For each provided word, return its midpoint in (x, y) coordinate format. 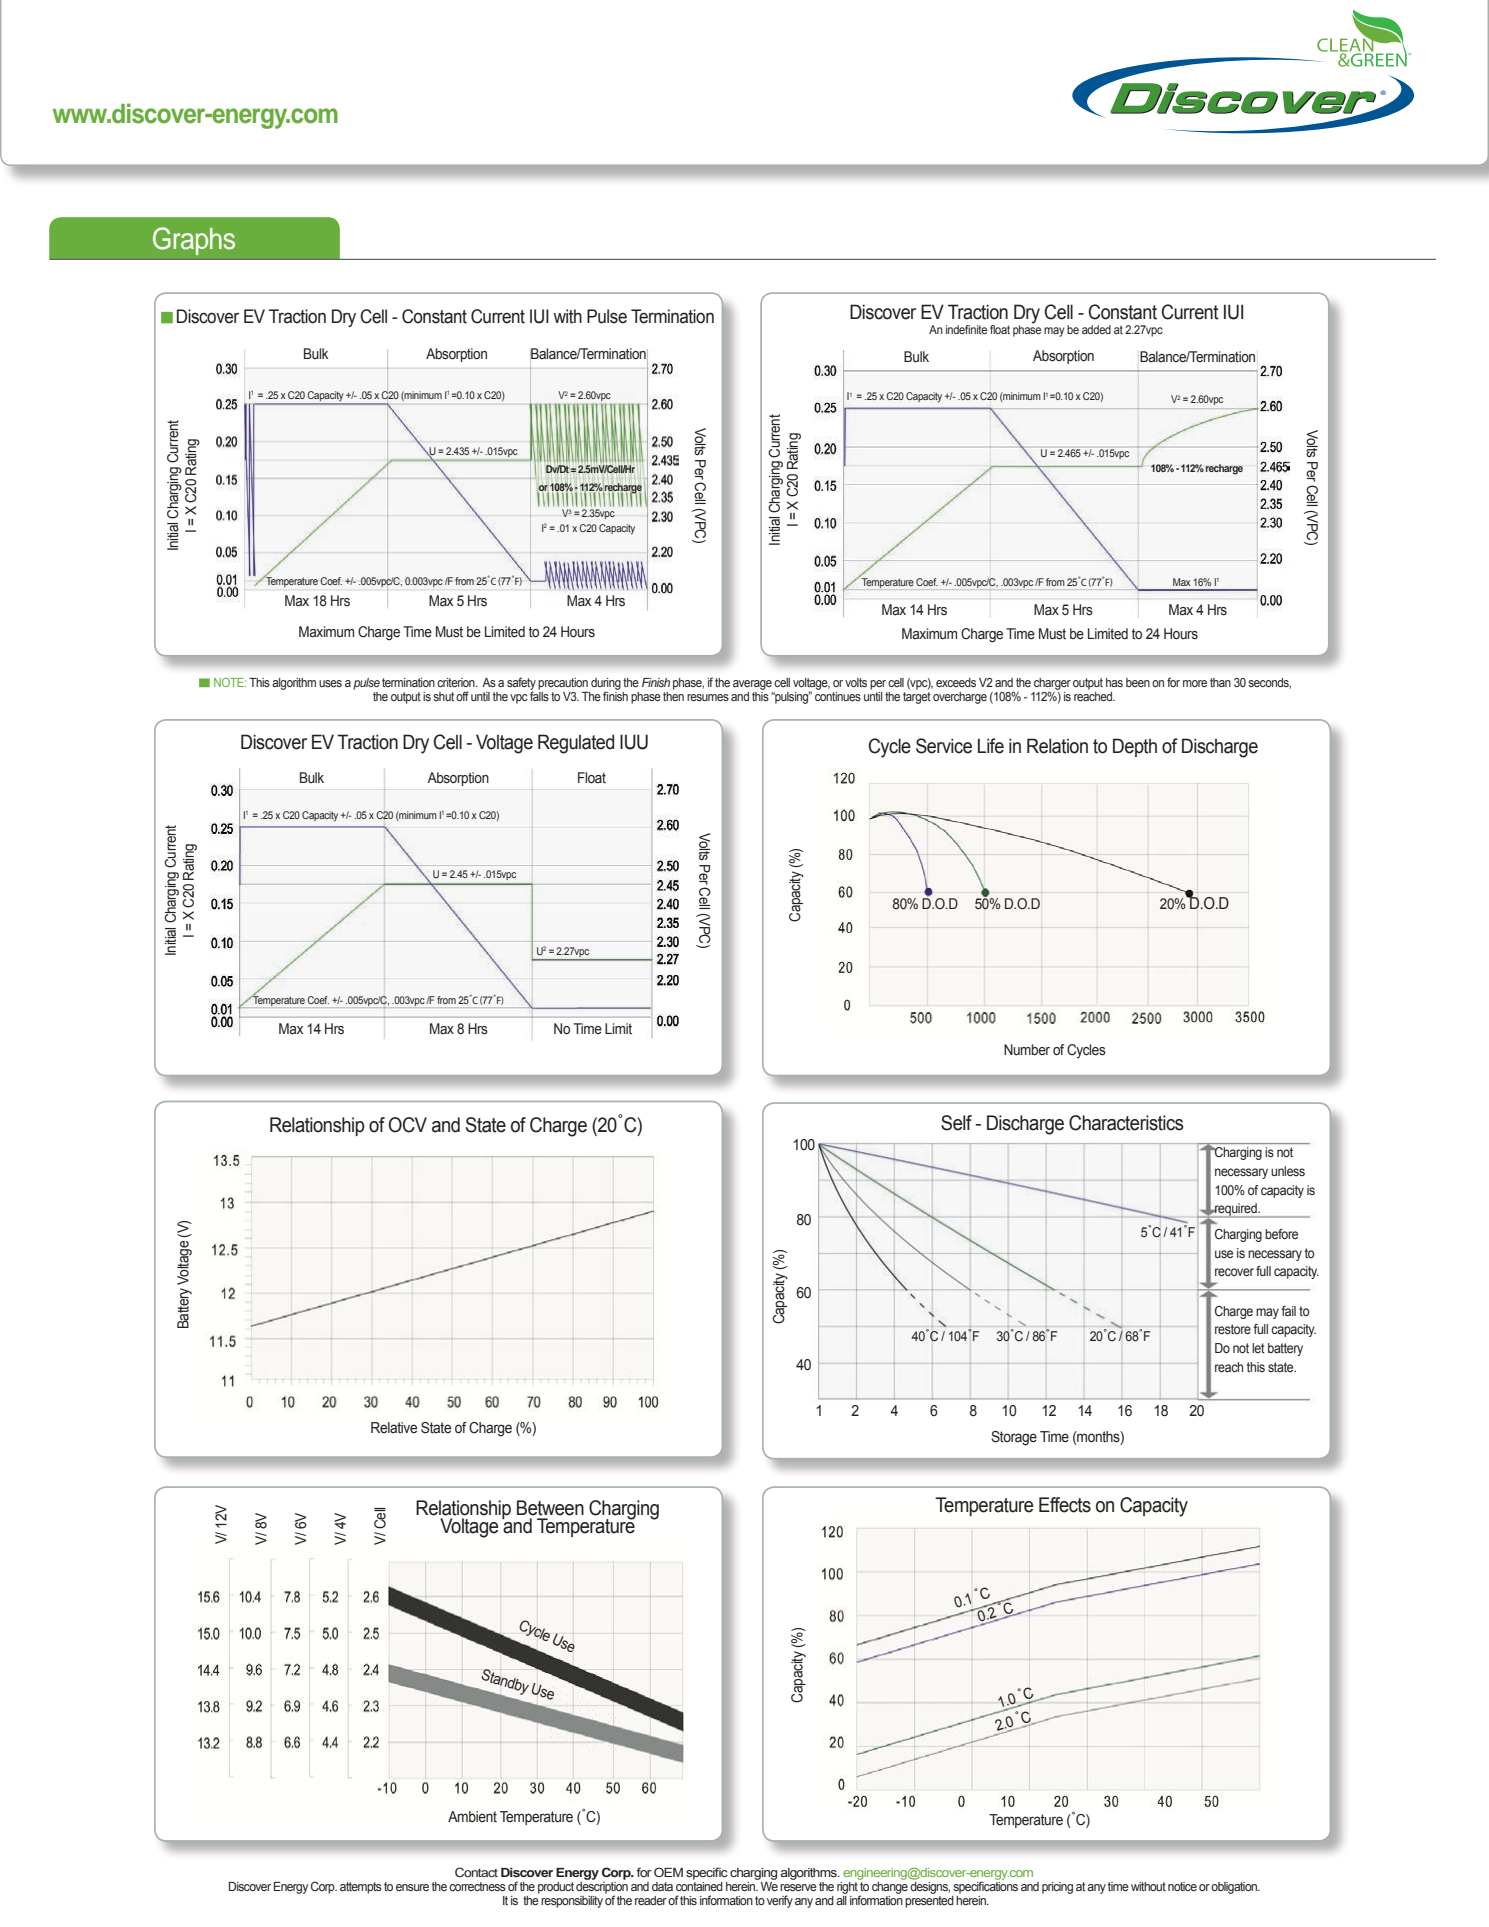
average (752, 685)
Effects (1065, 1505)
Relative (394, 1427)
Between (550, 1508)
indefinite (966, 329)
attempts (361, 1888)
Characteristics (1126, 1123)
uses (330, 683)
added (1096, 329)
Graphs (194, 241)
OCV (408, 1125)
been (1138, 682)
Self (956, 1123)
